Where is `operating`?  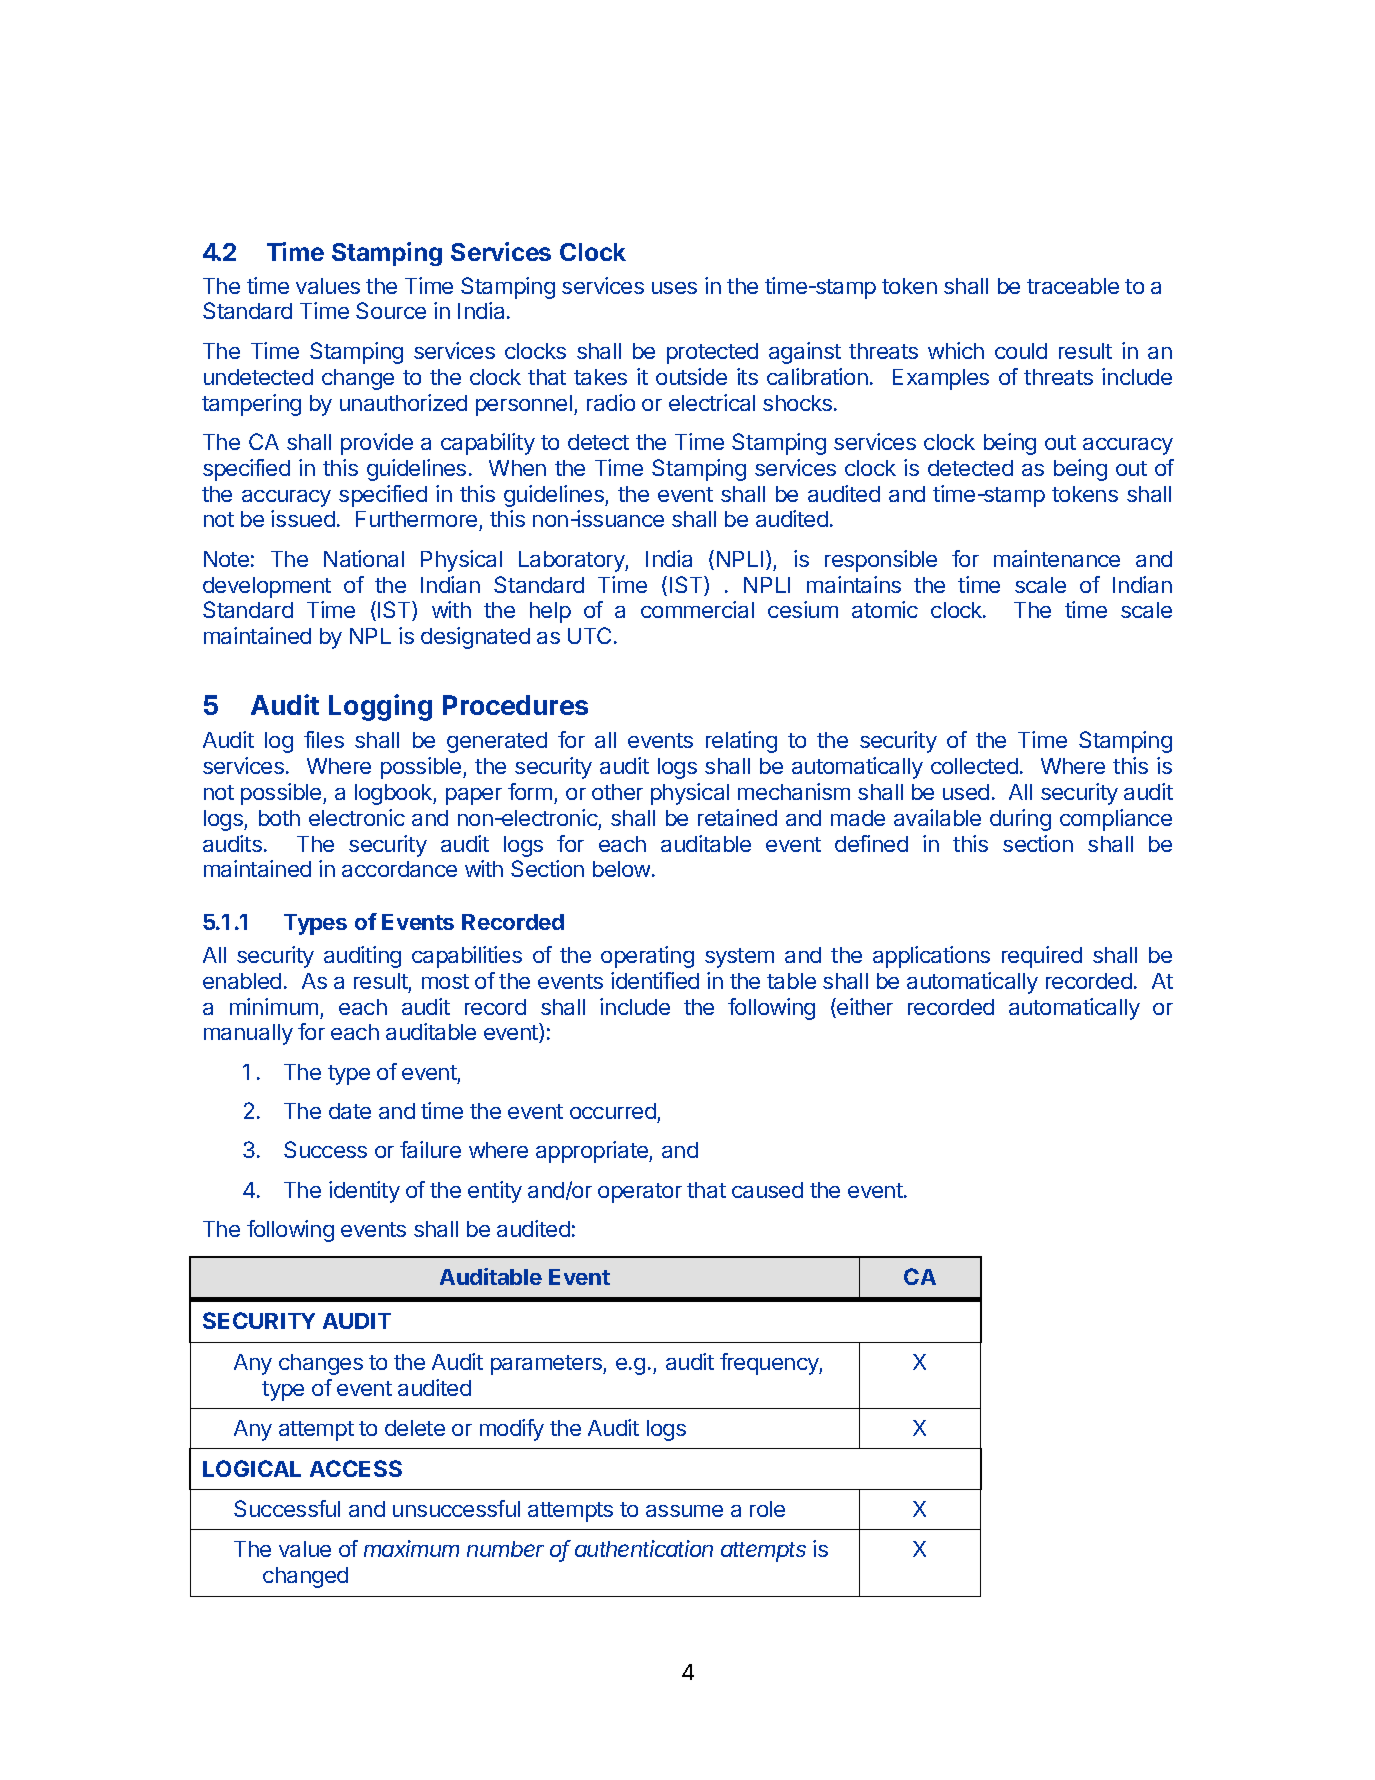
operating is located at coordinates (647, 957).
